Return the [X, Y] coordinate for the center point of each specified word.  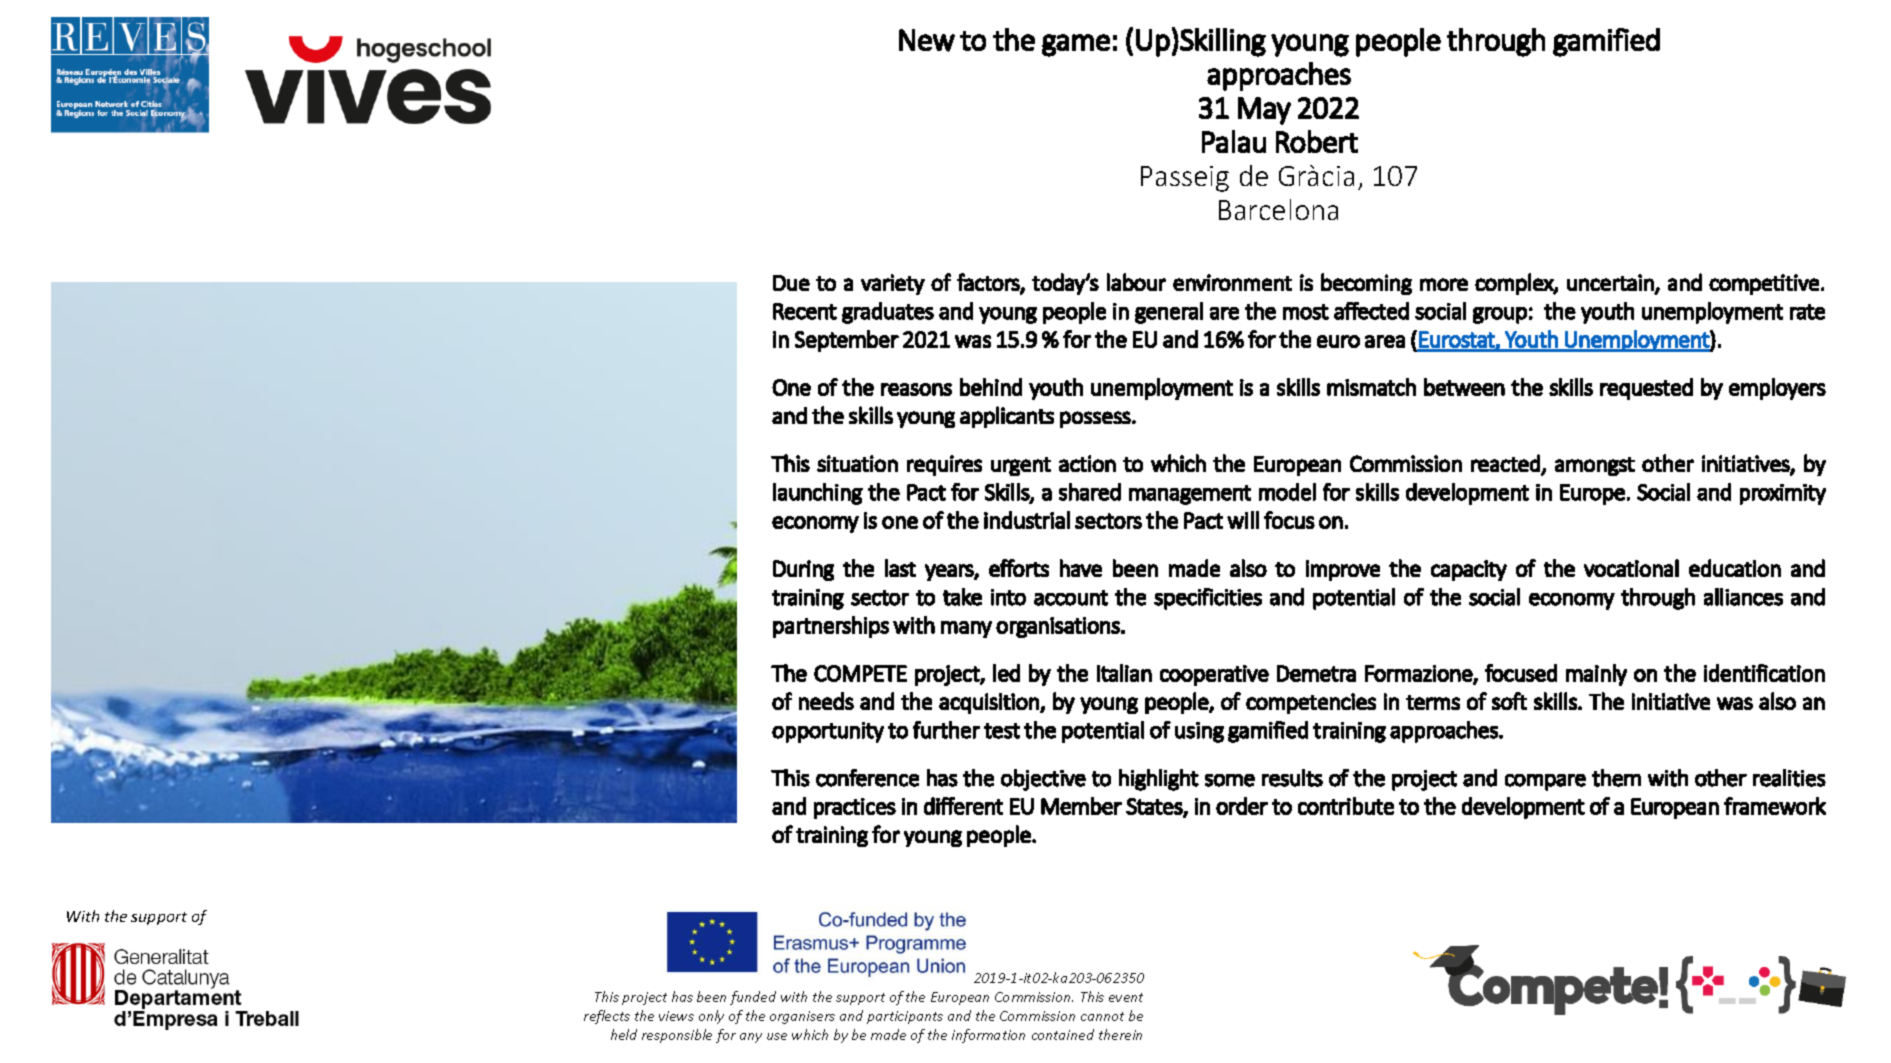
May [1264, 111]
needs [826, 701]
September [847, 341]
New [927, 40]
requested [1646, 389]
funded [753, 998]
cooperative [1214, 675]
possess [1095, 419]
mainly [1596, 675]
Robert [1317, 141]
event [1126, 997]
